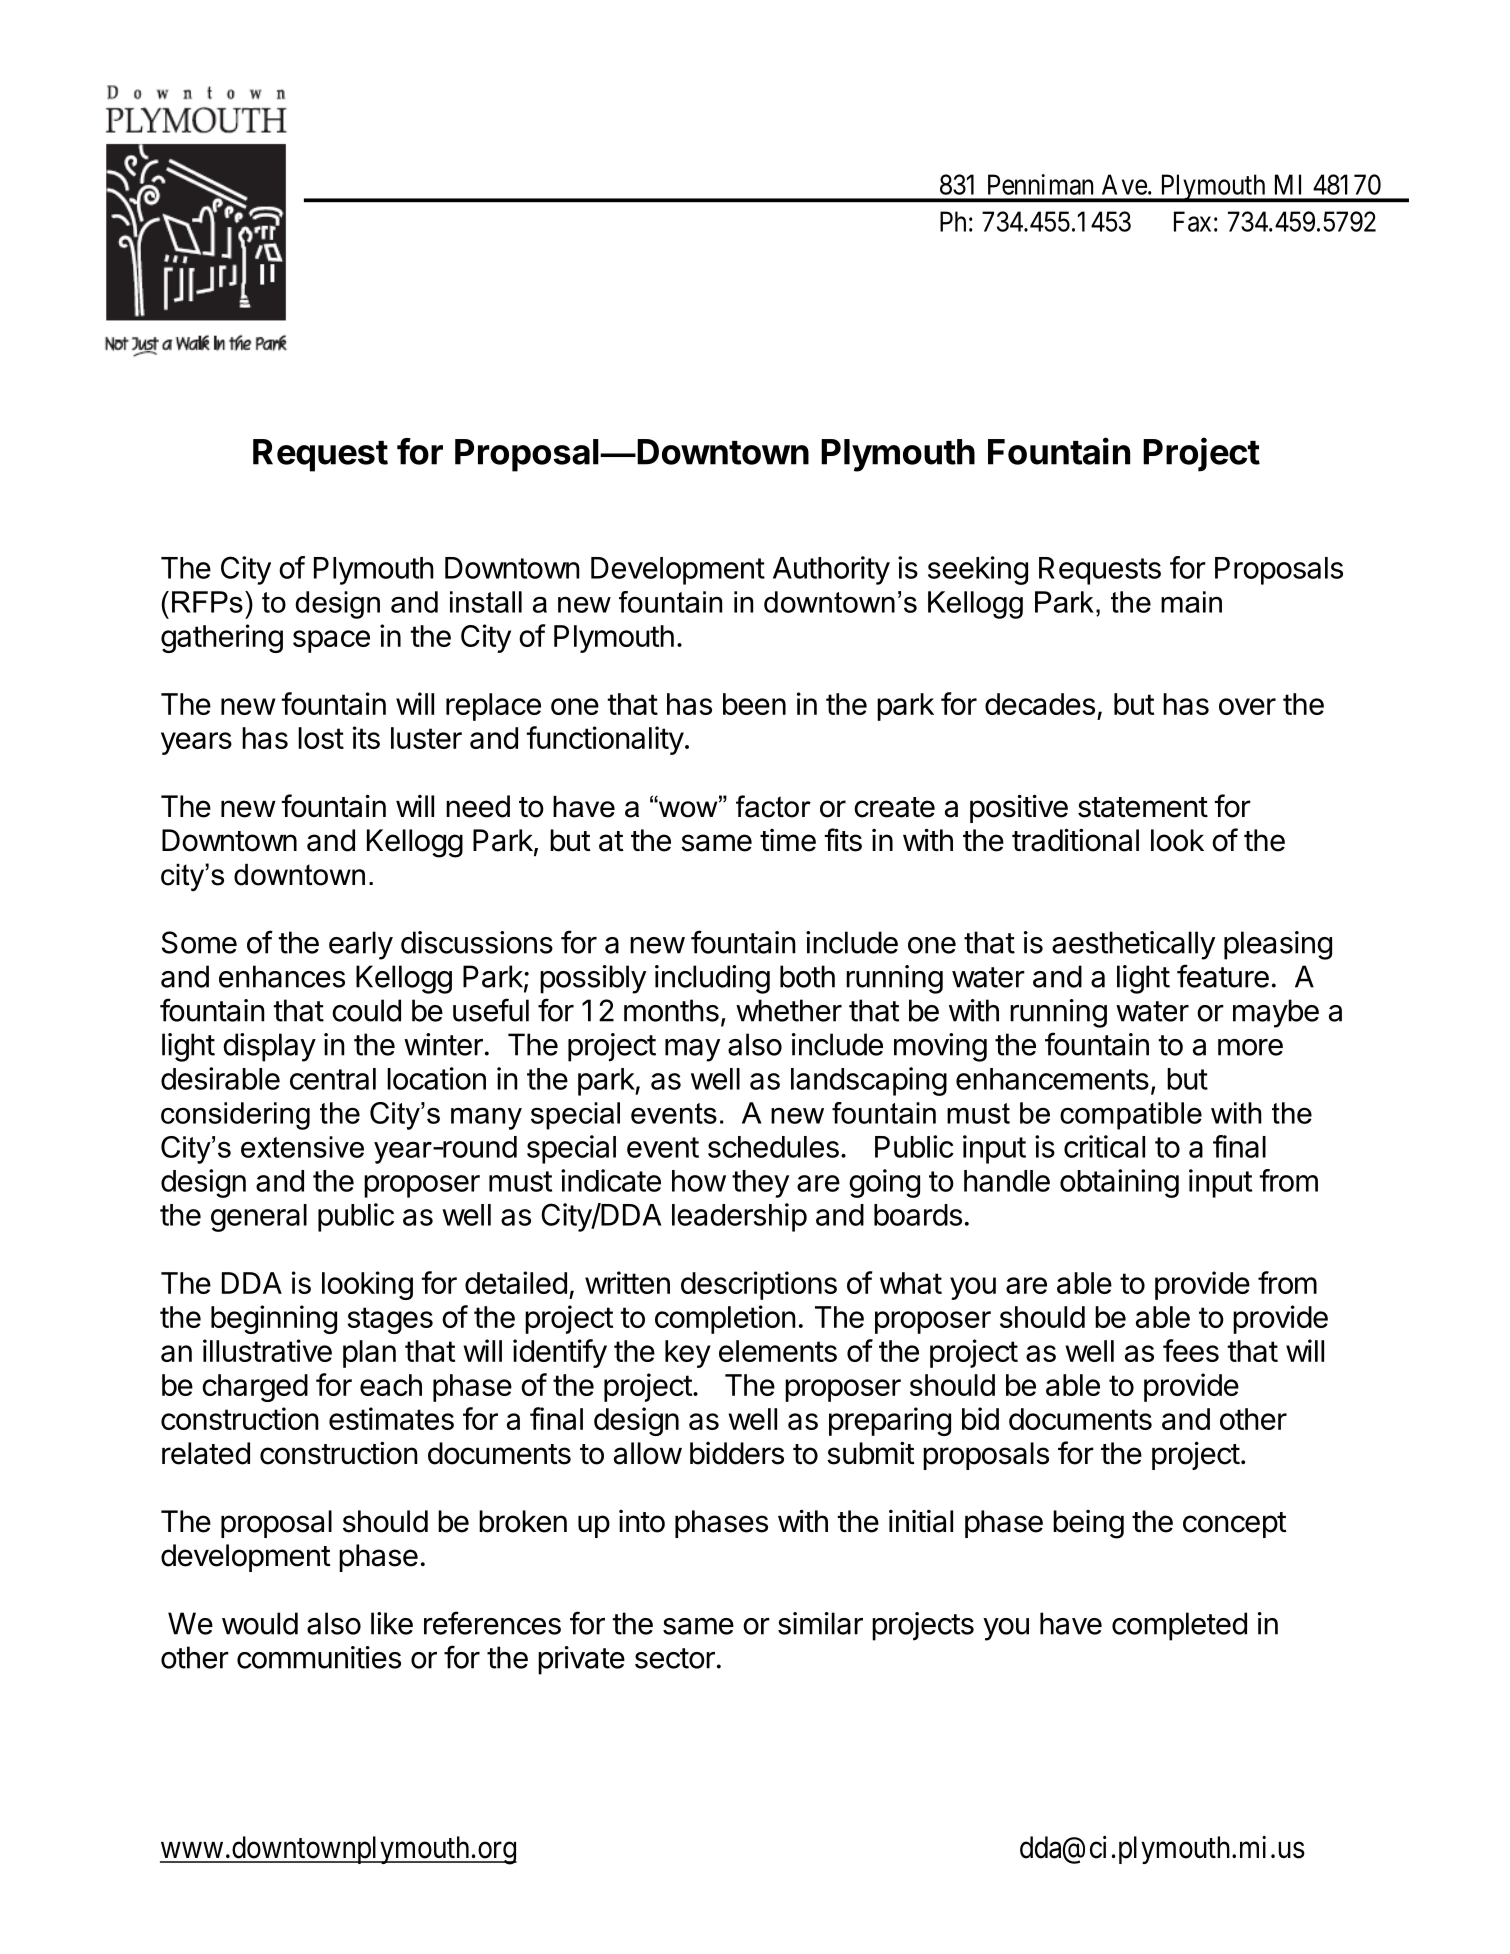 The image size is (1510, 1954). I want to click on Fax, so click(1192, 221).
